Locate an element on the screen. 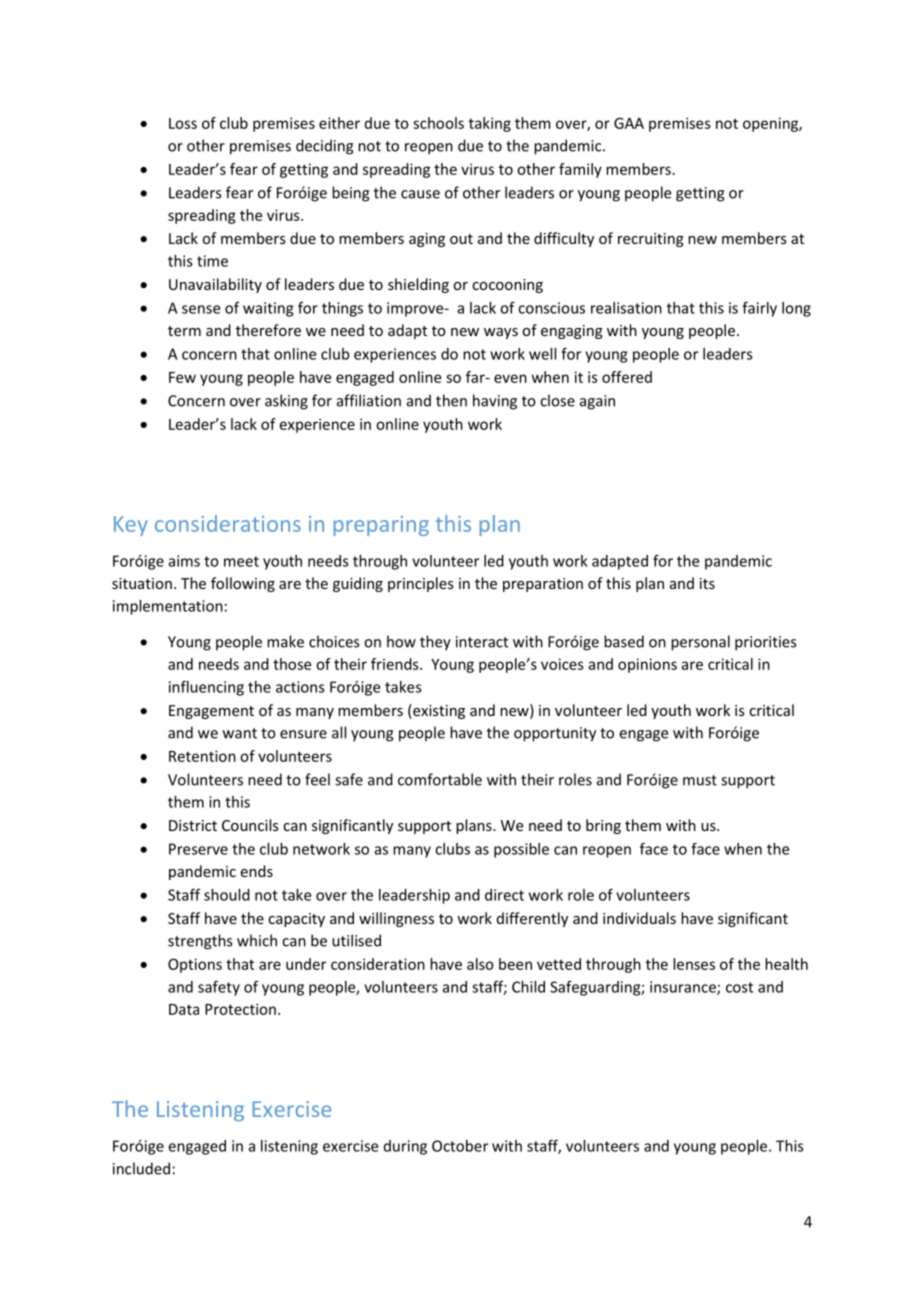 The image size is (924, 1308). then is located at coordinates (451, 400).
